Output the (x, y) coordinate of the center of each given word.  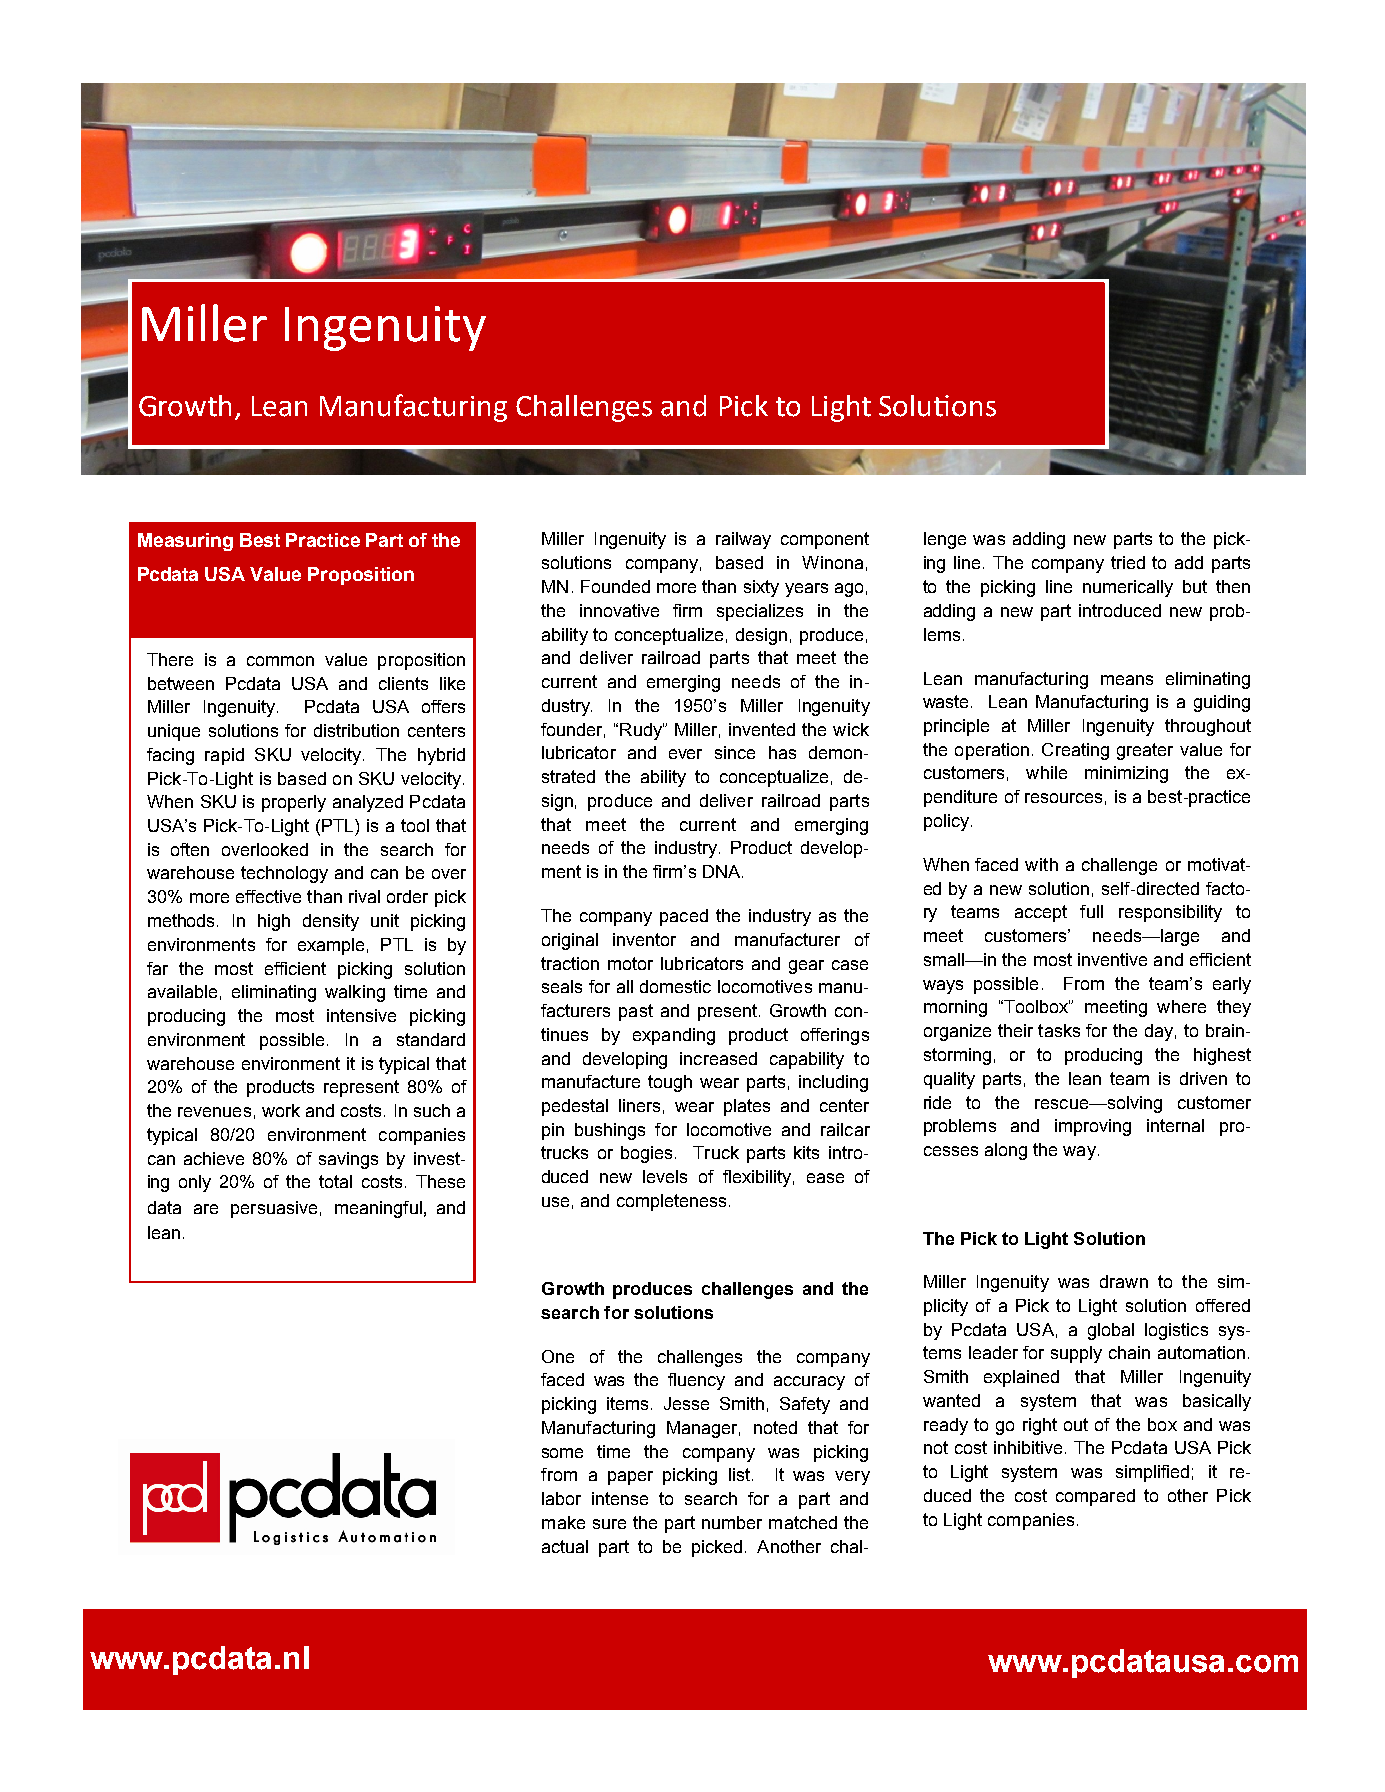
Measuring (185, 542)
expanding (674, 1036)
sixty (761, 588)
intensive (361, 1015)
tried (1128, 562)
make (563, 1522)
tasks (1059, 1030)
